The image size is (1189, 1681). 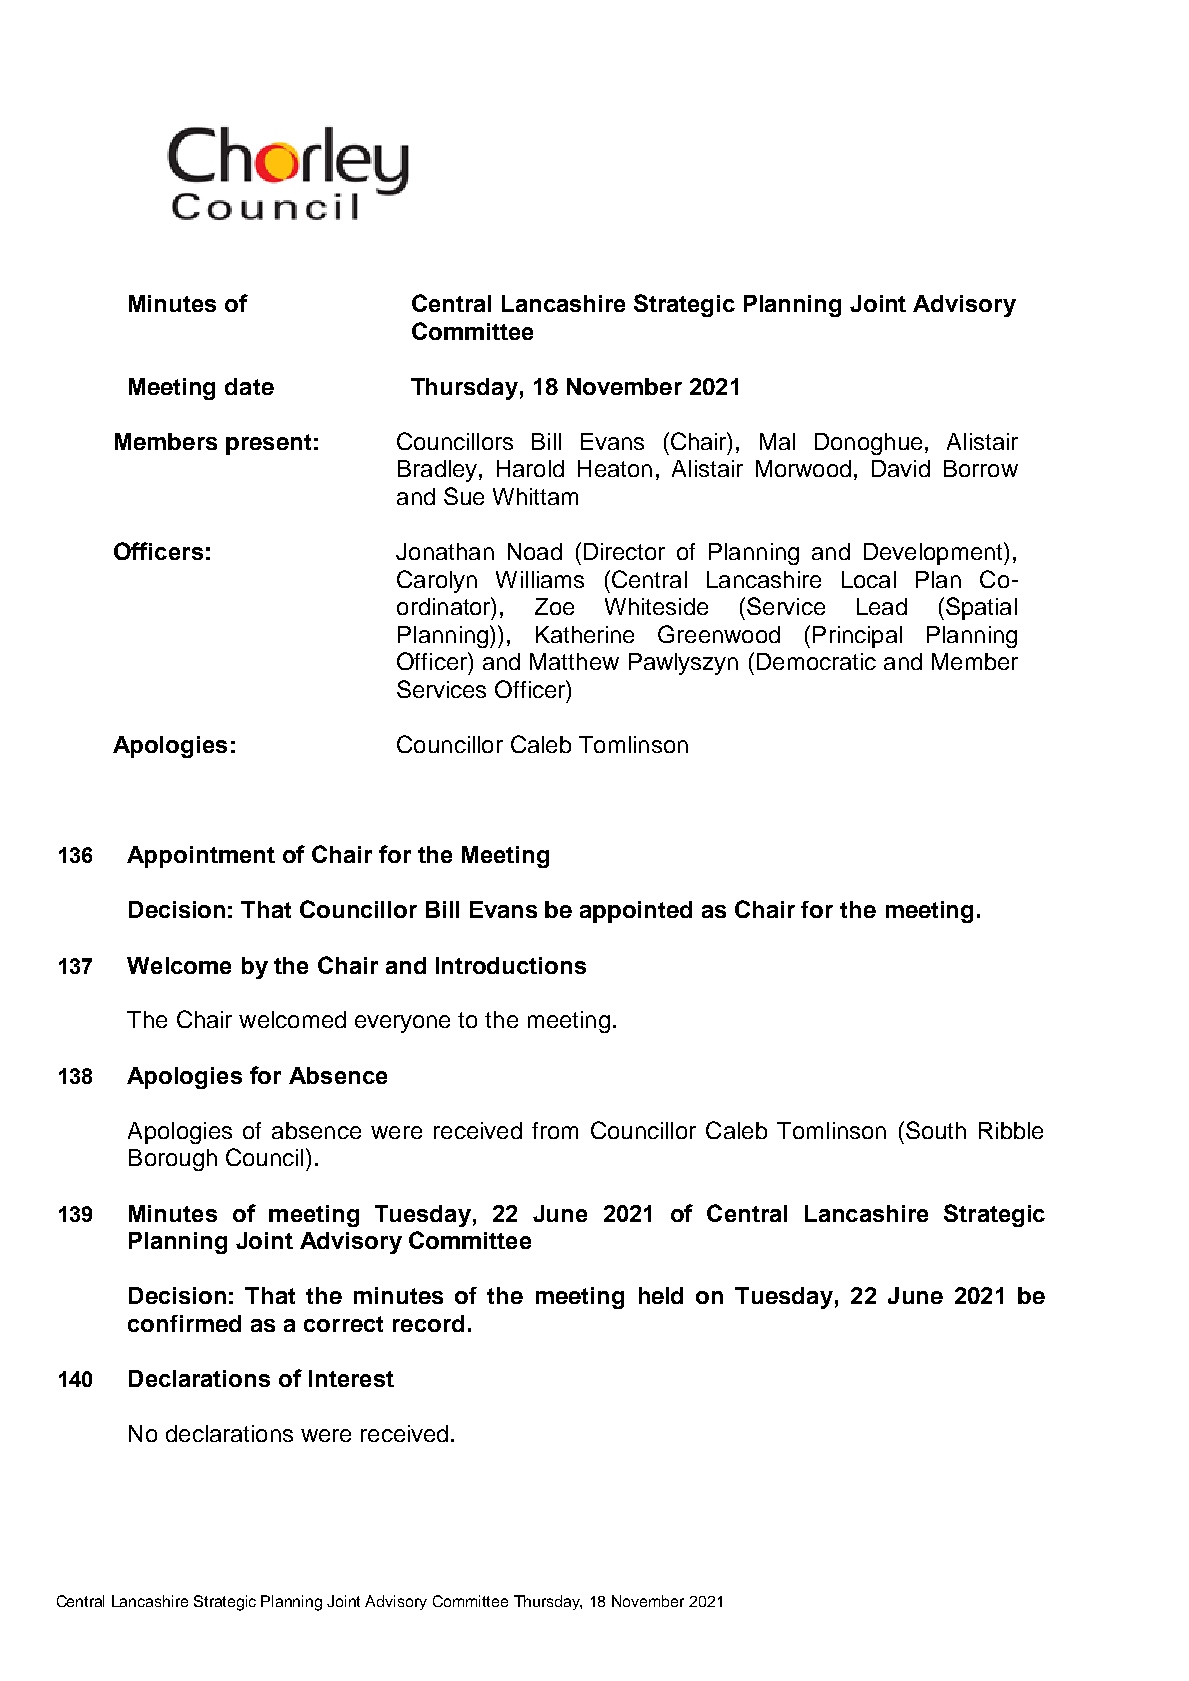 What do you see at coordinates (816, 661) in the page?
I see `Democratic` at bounding box center [816, 661].
